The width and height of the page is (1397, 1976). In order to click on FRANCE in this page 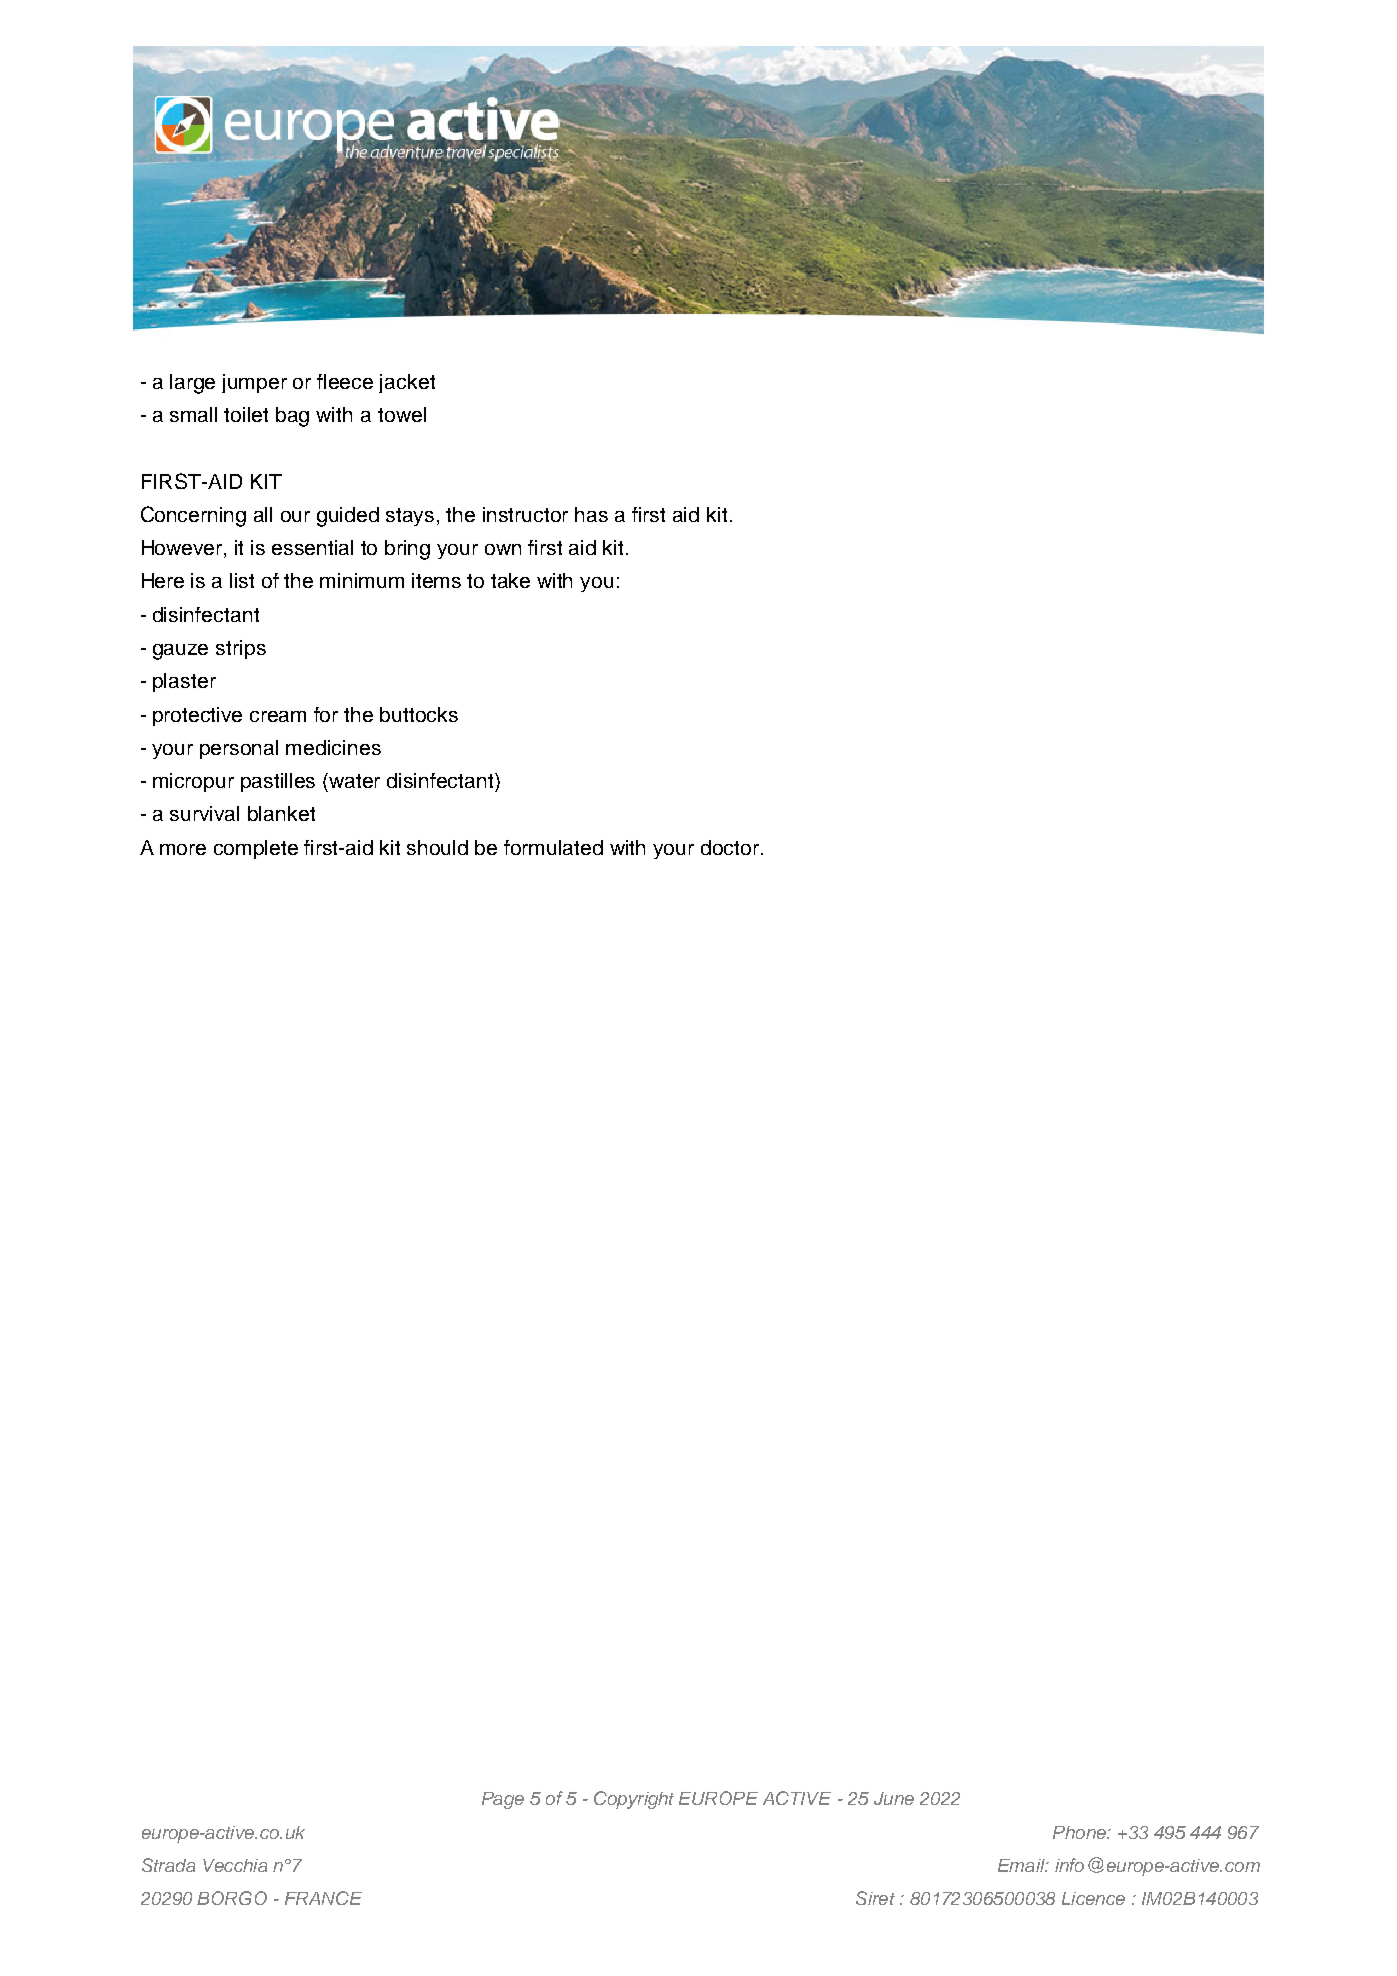, I will do `click(323, 1898)`.
